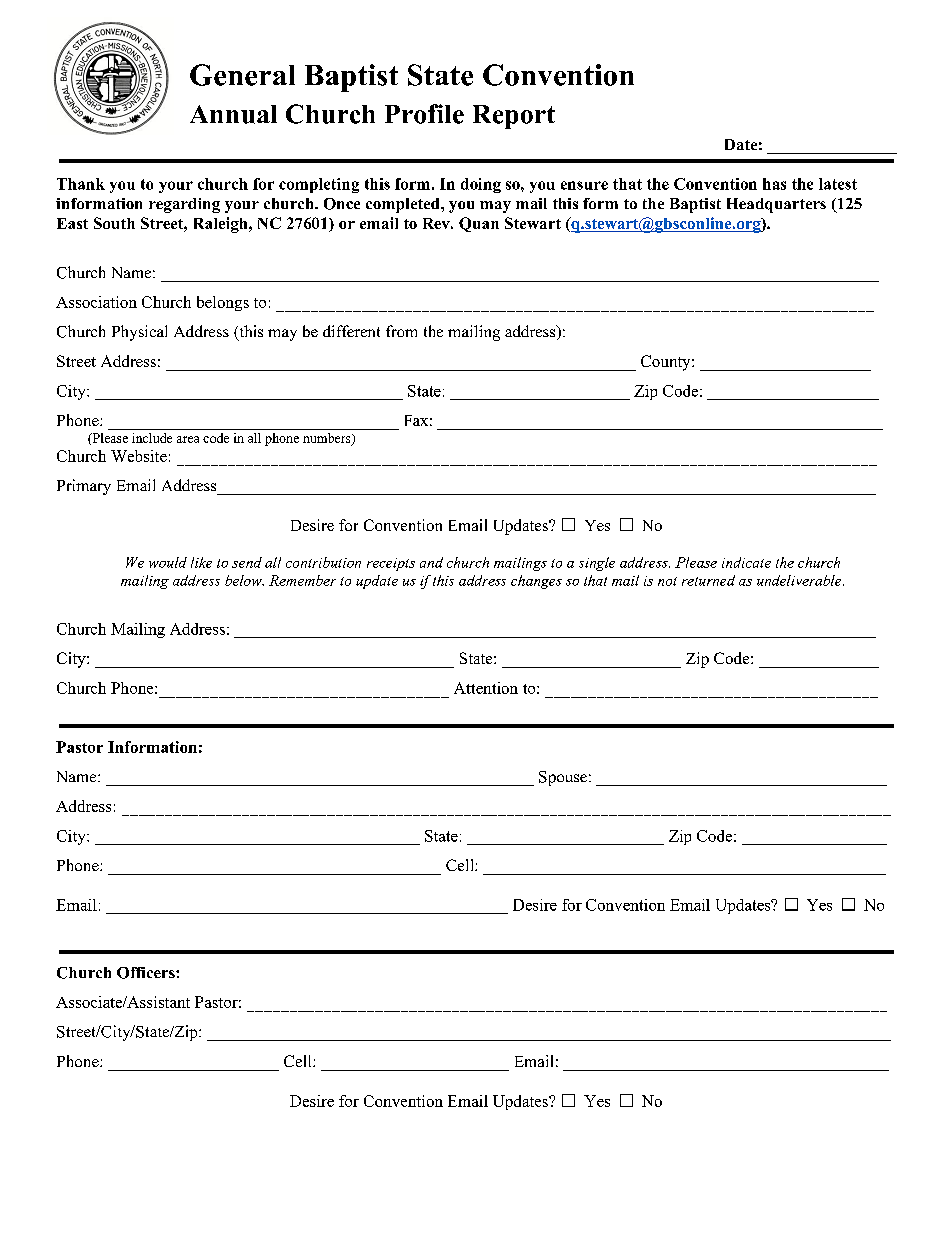  I want to click on would, so click(168, 562).
